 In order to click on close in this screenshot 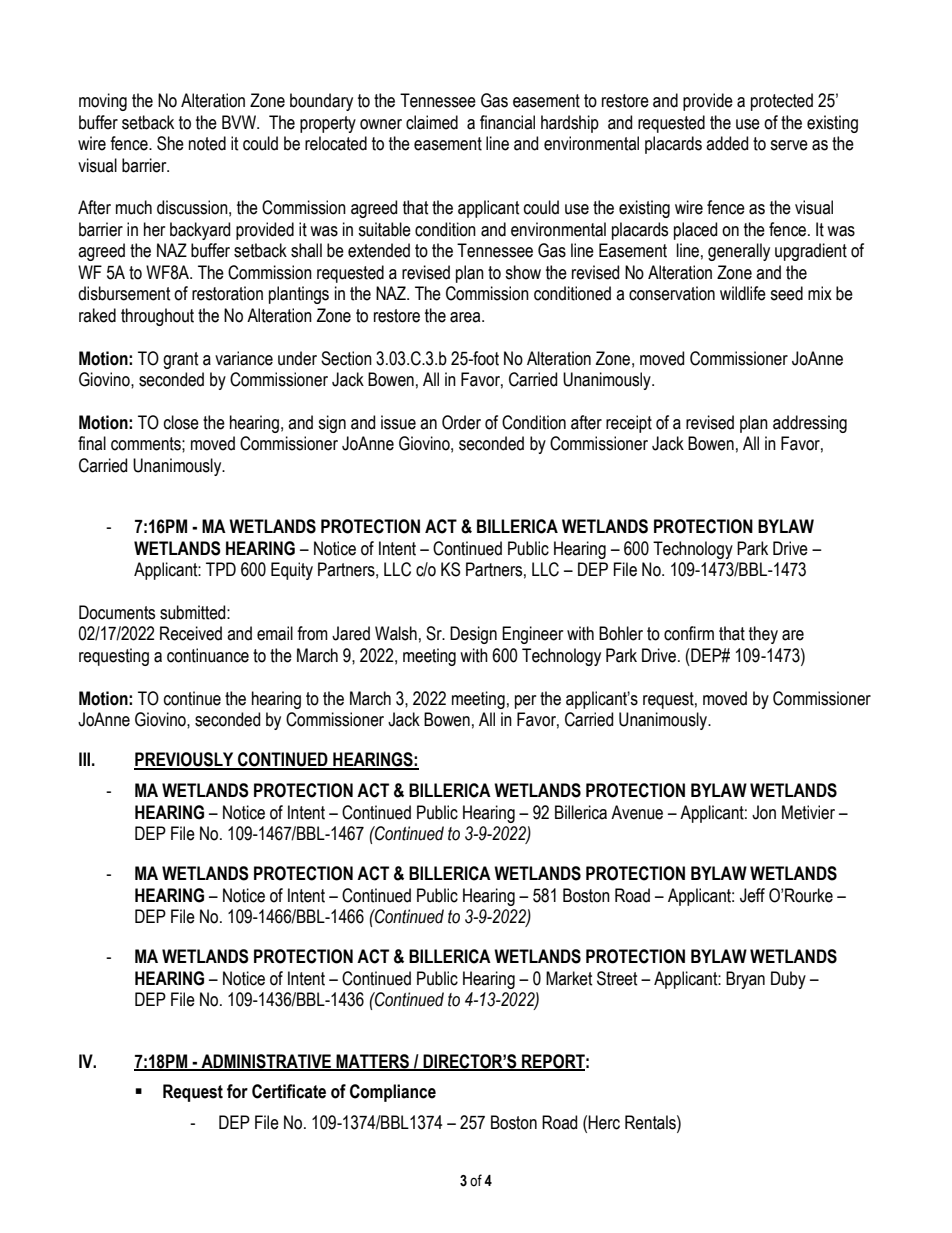, I will do `click(181, 422)`.
